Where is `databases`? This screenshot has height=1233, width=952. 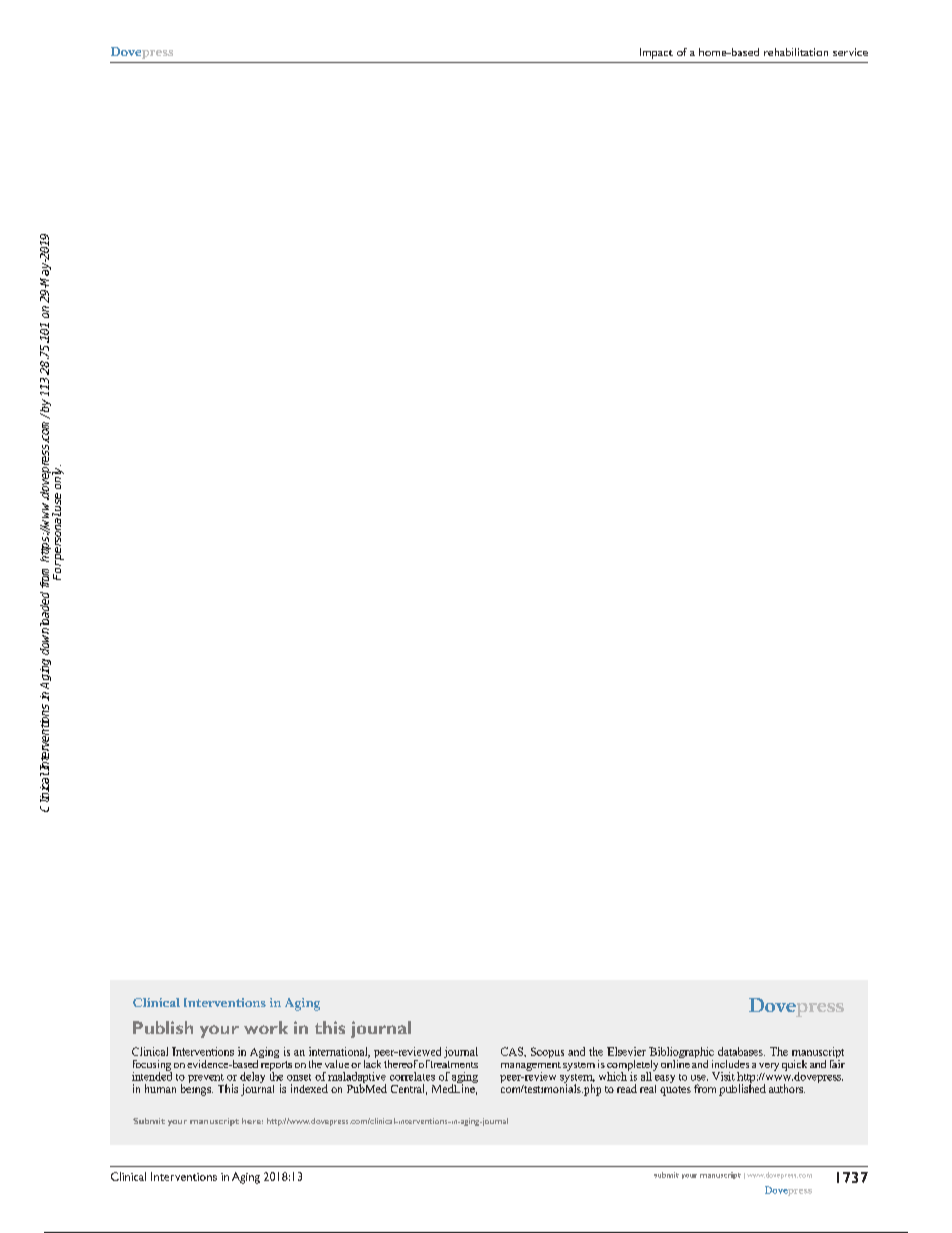 databases is located at coordinates (741, 1051).
